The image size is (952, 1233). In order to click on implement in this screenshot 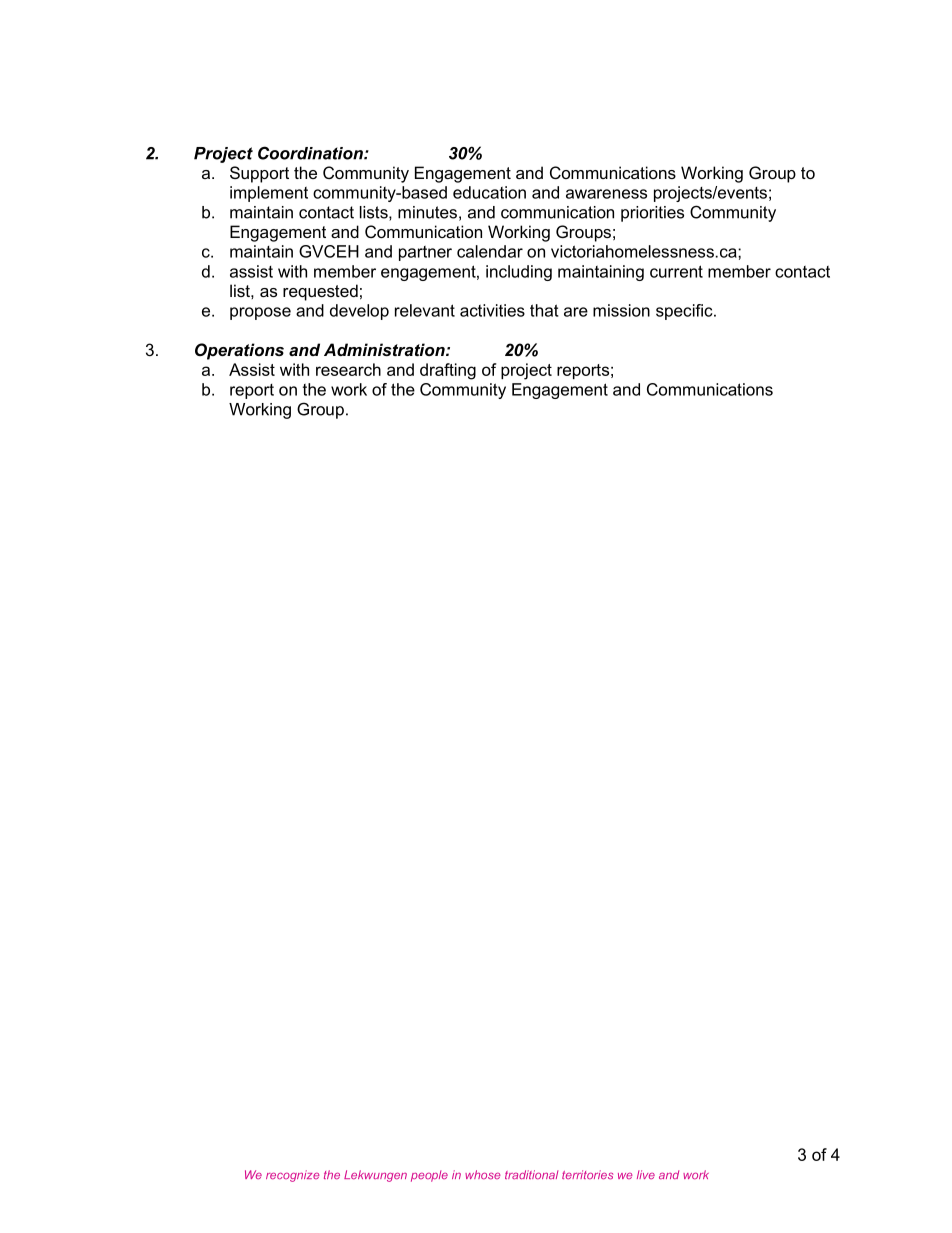, I will do `click(269, 194)`.
